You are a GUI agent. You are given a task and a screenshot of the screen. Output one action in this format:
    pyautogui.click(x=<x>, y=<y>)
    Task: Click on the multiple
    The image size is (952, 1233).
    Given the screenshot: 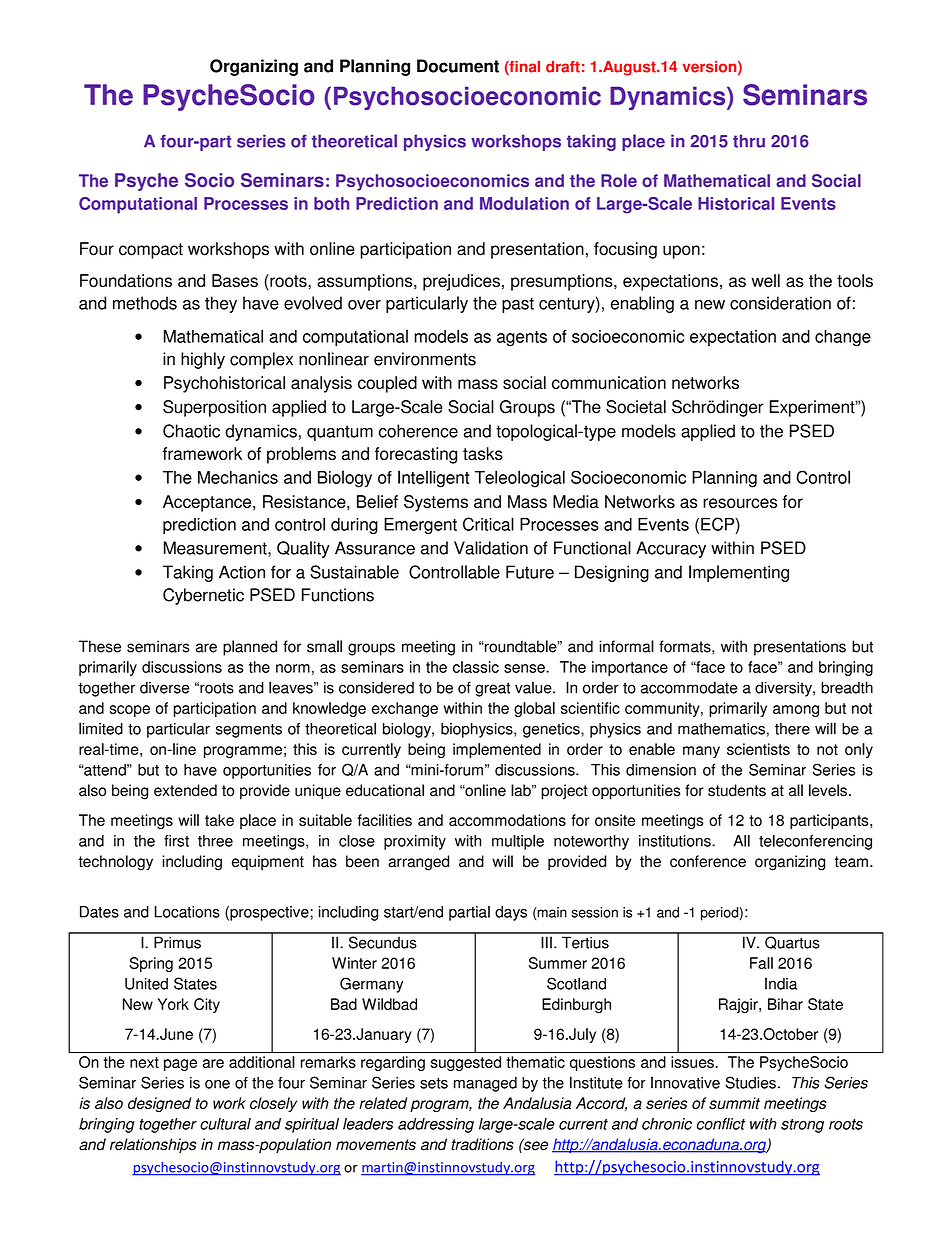 What is the action you would take?
    pyautogui.click(x=518, y=842)
